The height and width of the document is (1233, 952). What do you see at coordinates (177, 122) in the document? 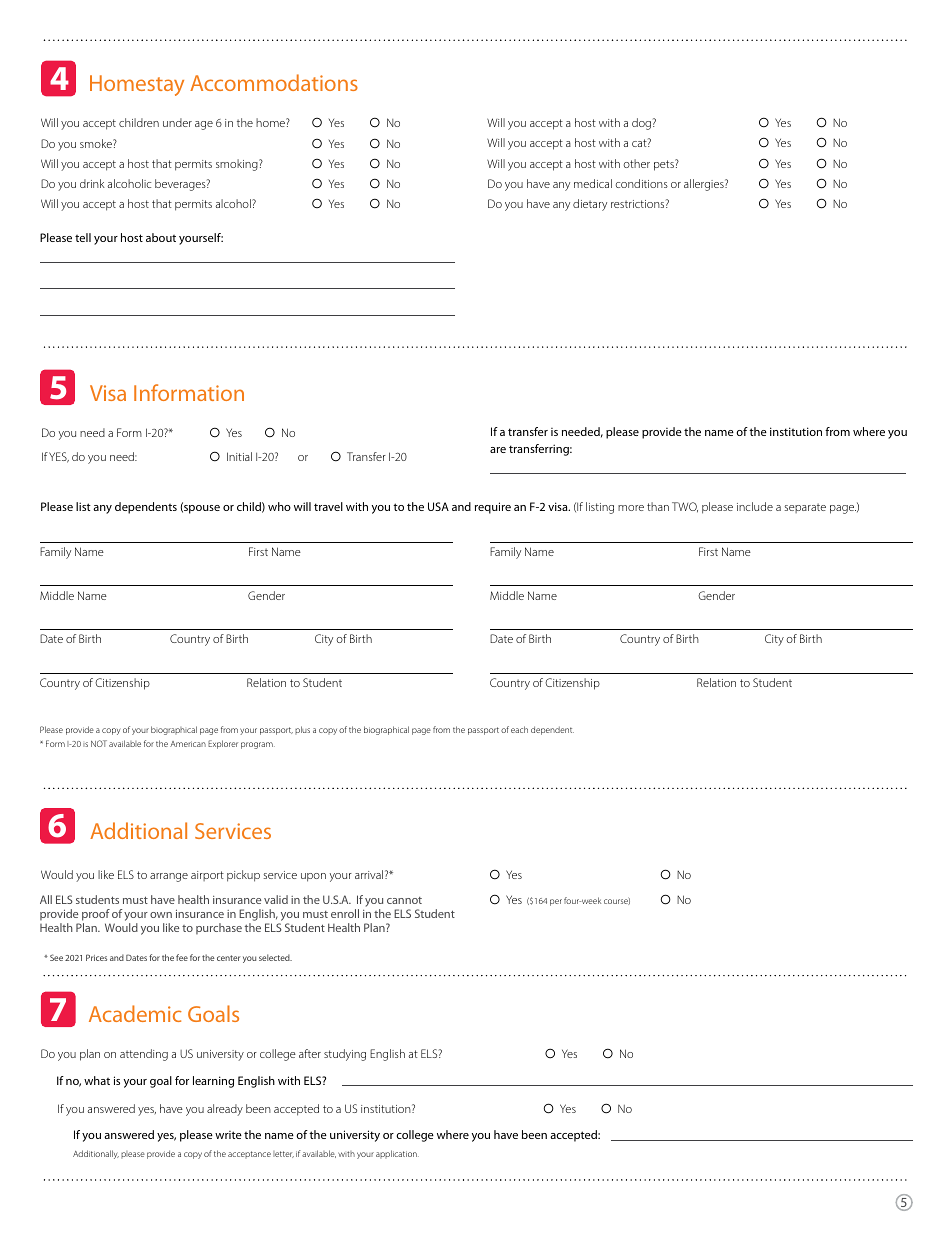
I see `under` at bounding box center [177, 122].
